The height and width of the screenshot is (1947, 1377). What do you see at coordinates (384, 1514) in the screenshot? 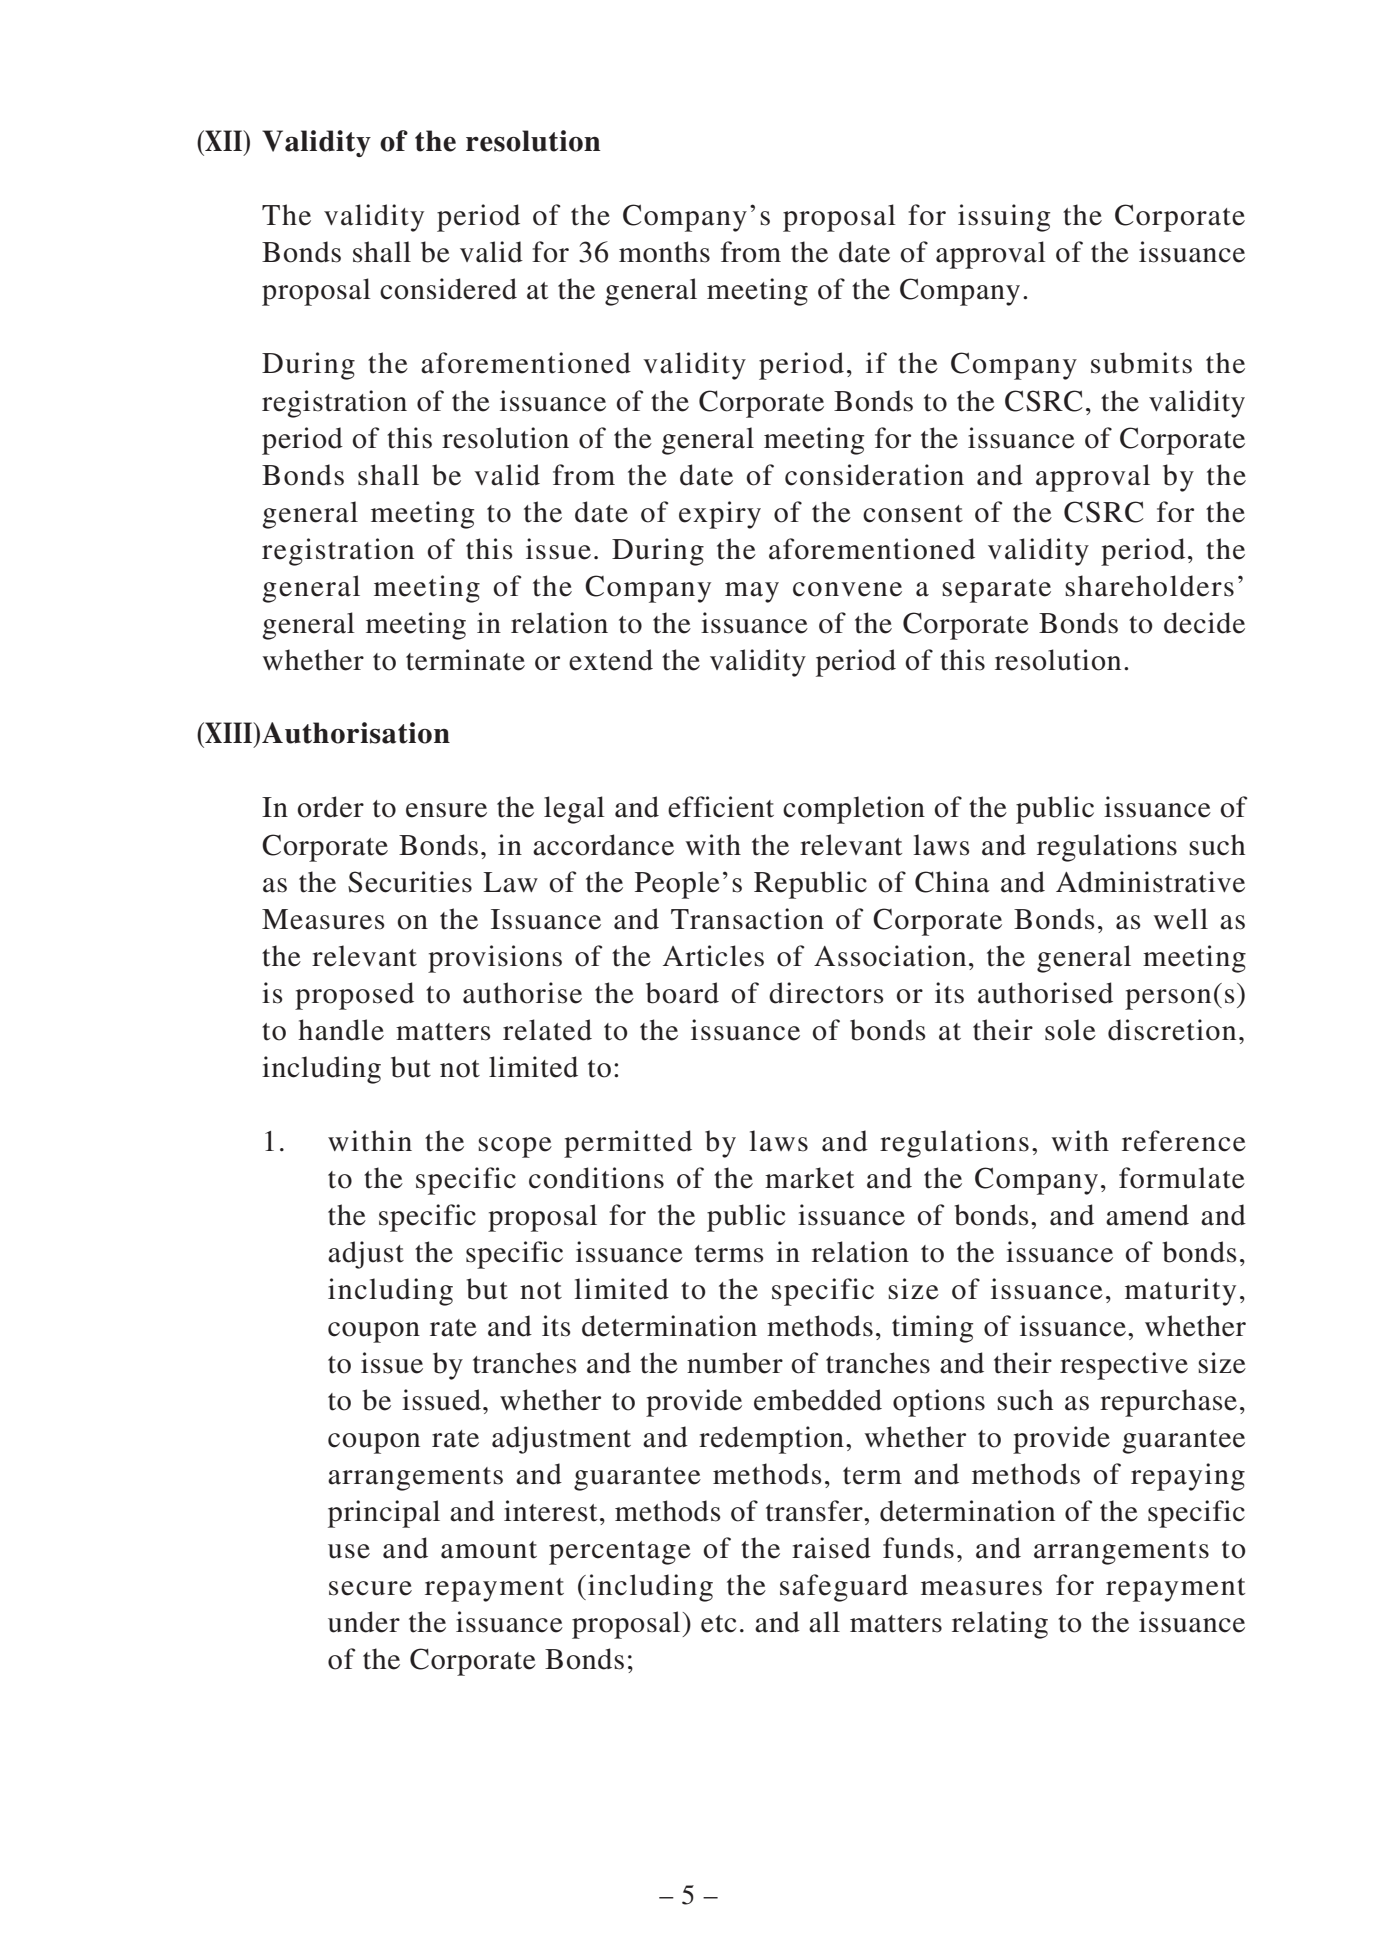
I see `principal` at bounding box center [384, 1514].
